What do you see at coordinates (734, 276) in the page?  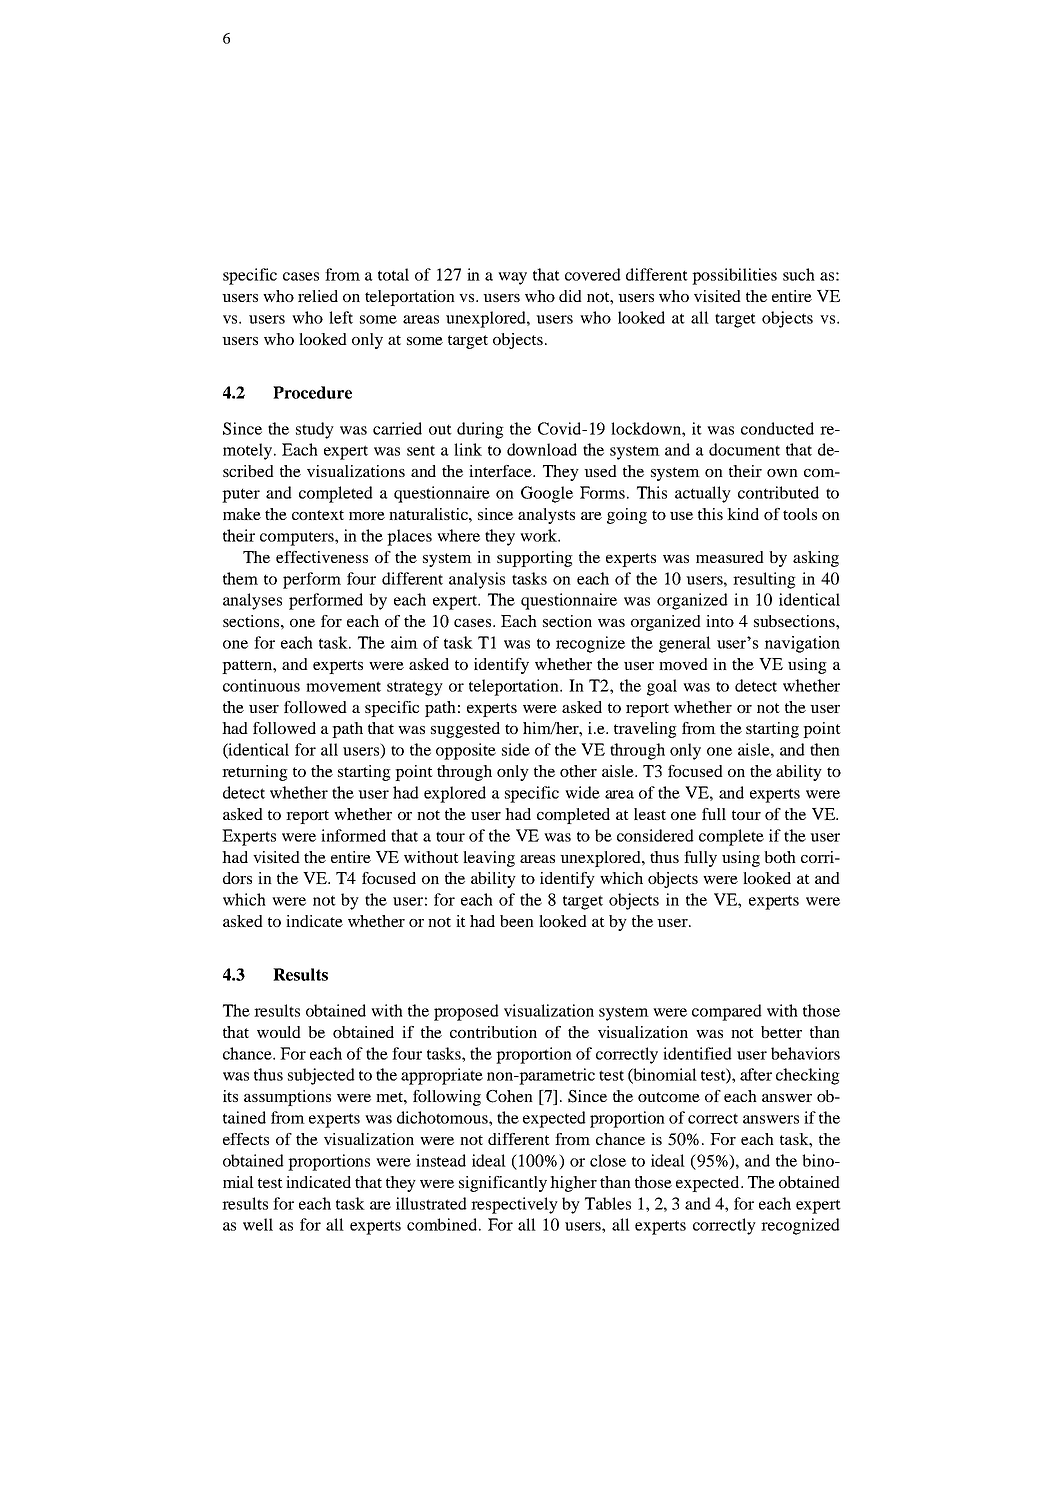 I see `possibilities` at bounding box center [734, 276].
